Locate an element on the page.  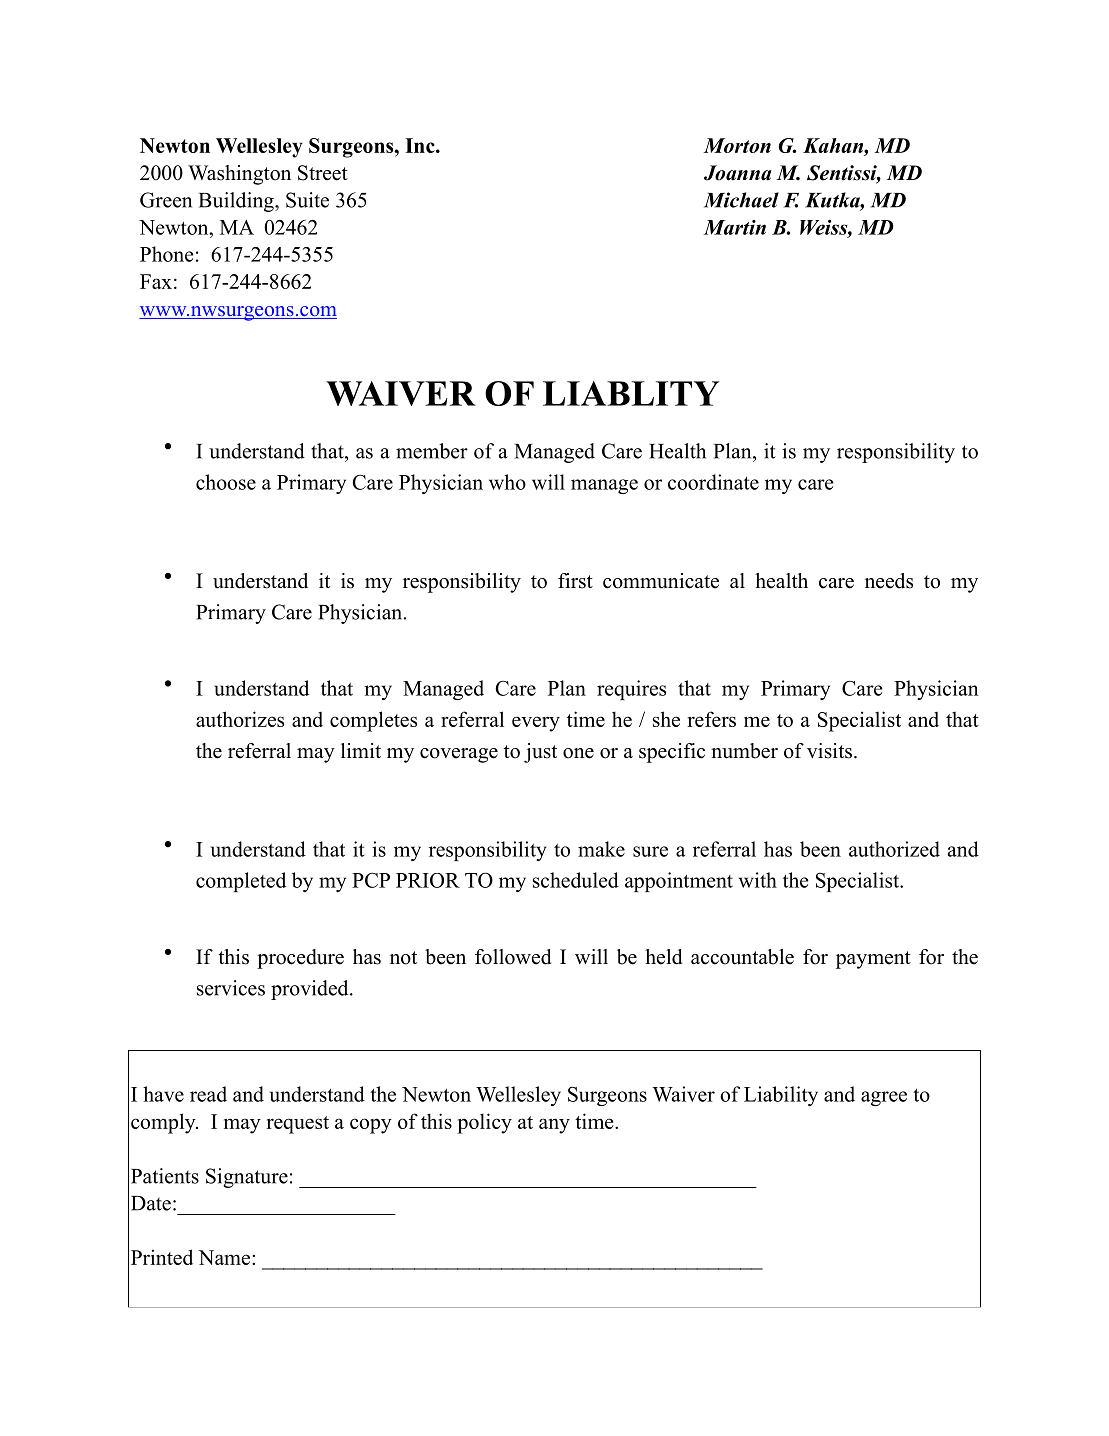
Joanna is located at coordinates (738, 173).
